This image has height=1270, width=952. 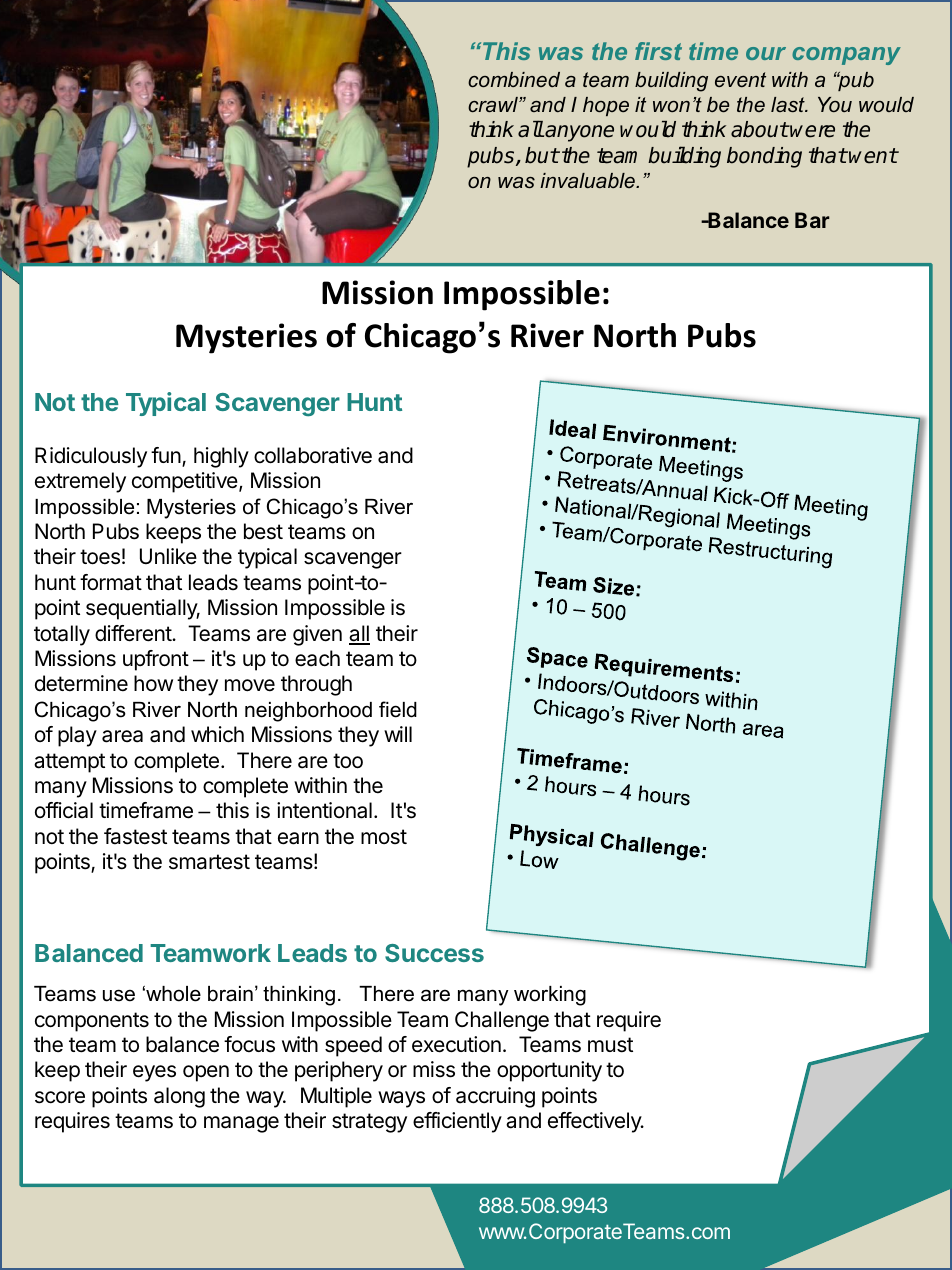 I want to click on accruing, so click(x=495, y=1097).
